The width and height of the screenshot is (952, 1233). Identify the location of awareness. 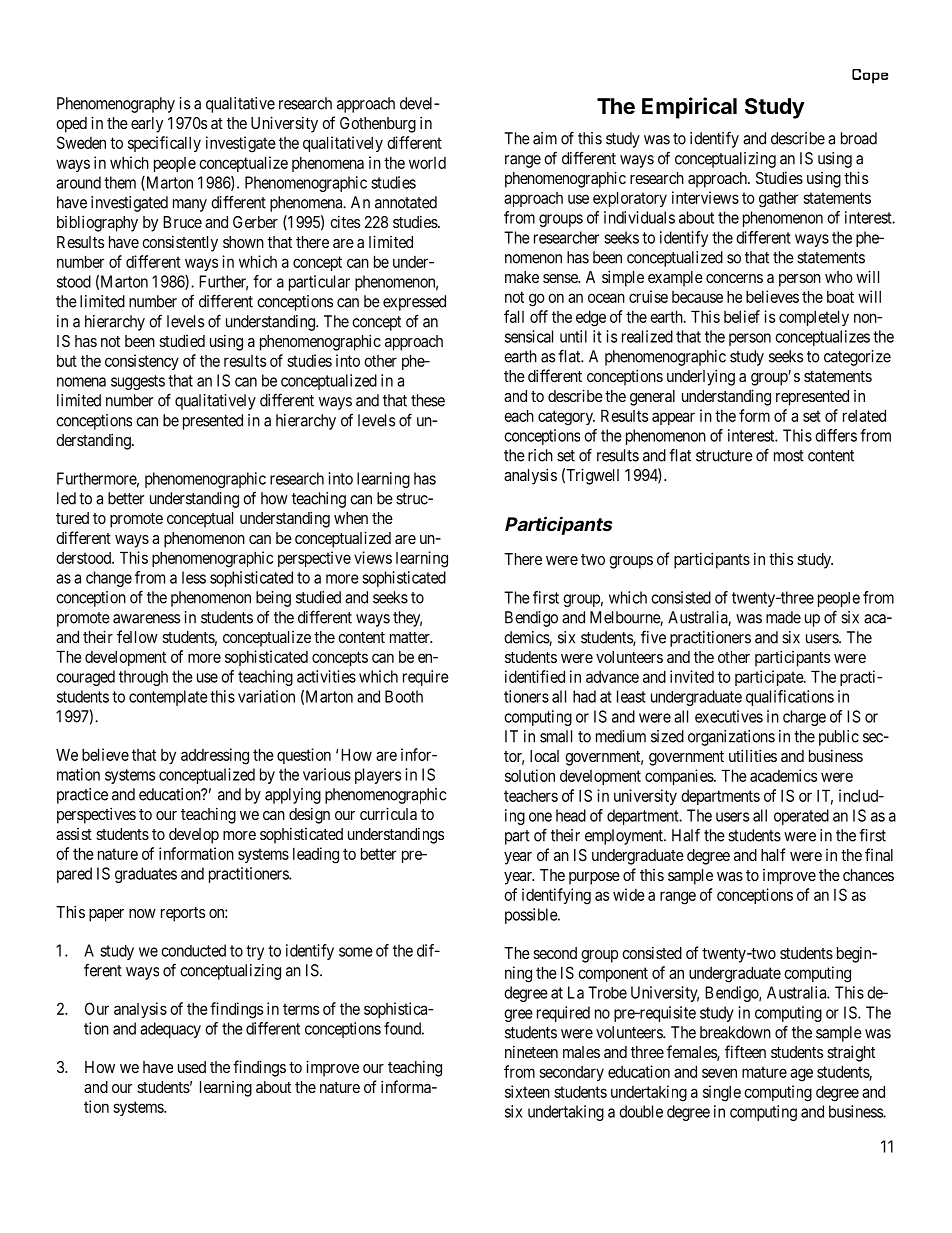
(146, 619).
